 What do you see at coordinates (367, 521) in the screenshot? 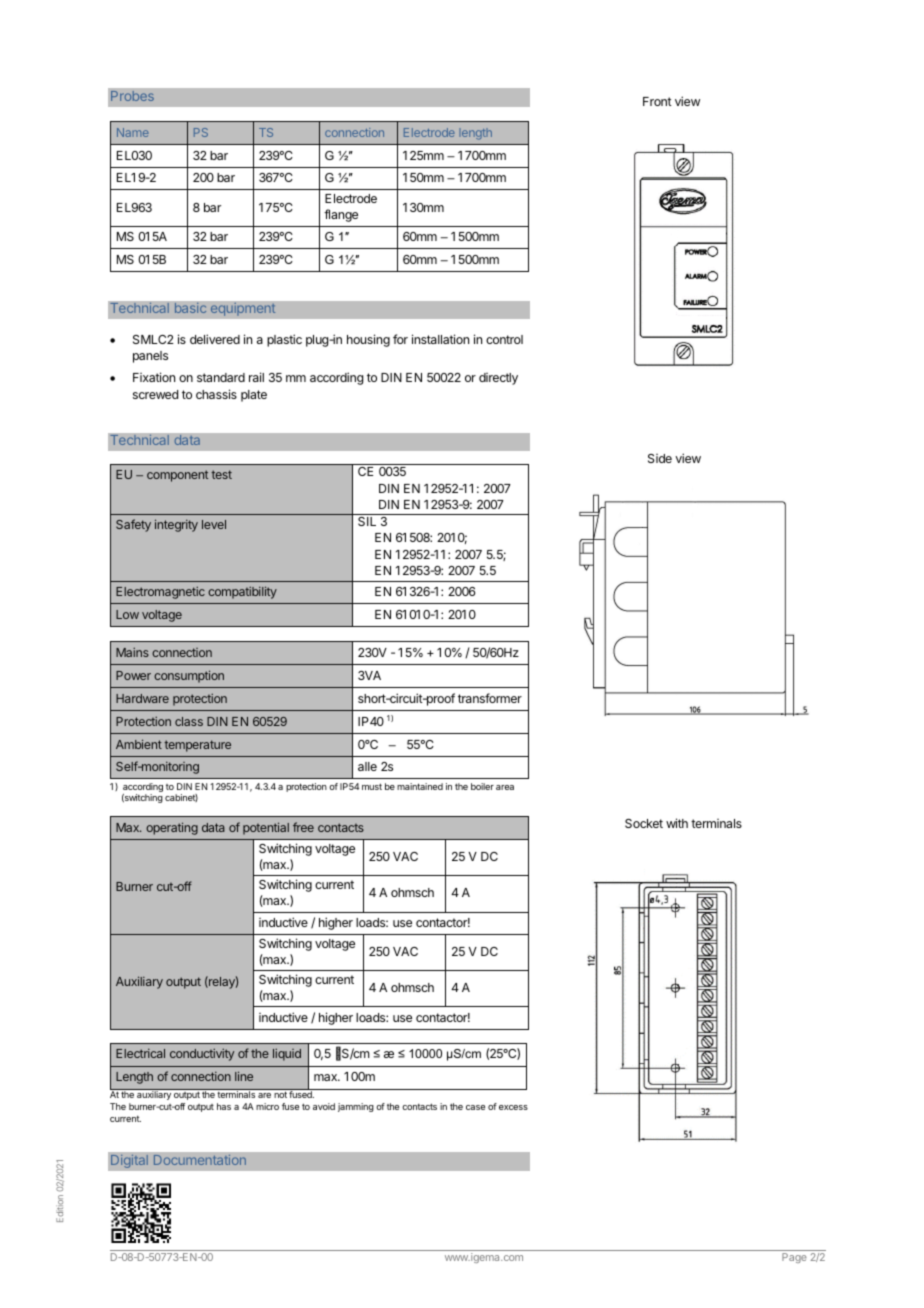
I see `SIL` at bounding box center [367, 521].
